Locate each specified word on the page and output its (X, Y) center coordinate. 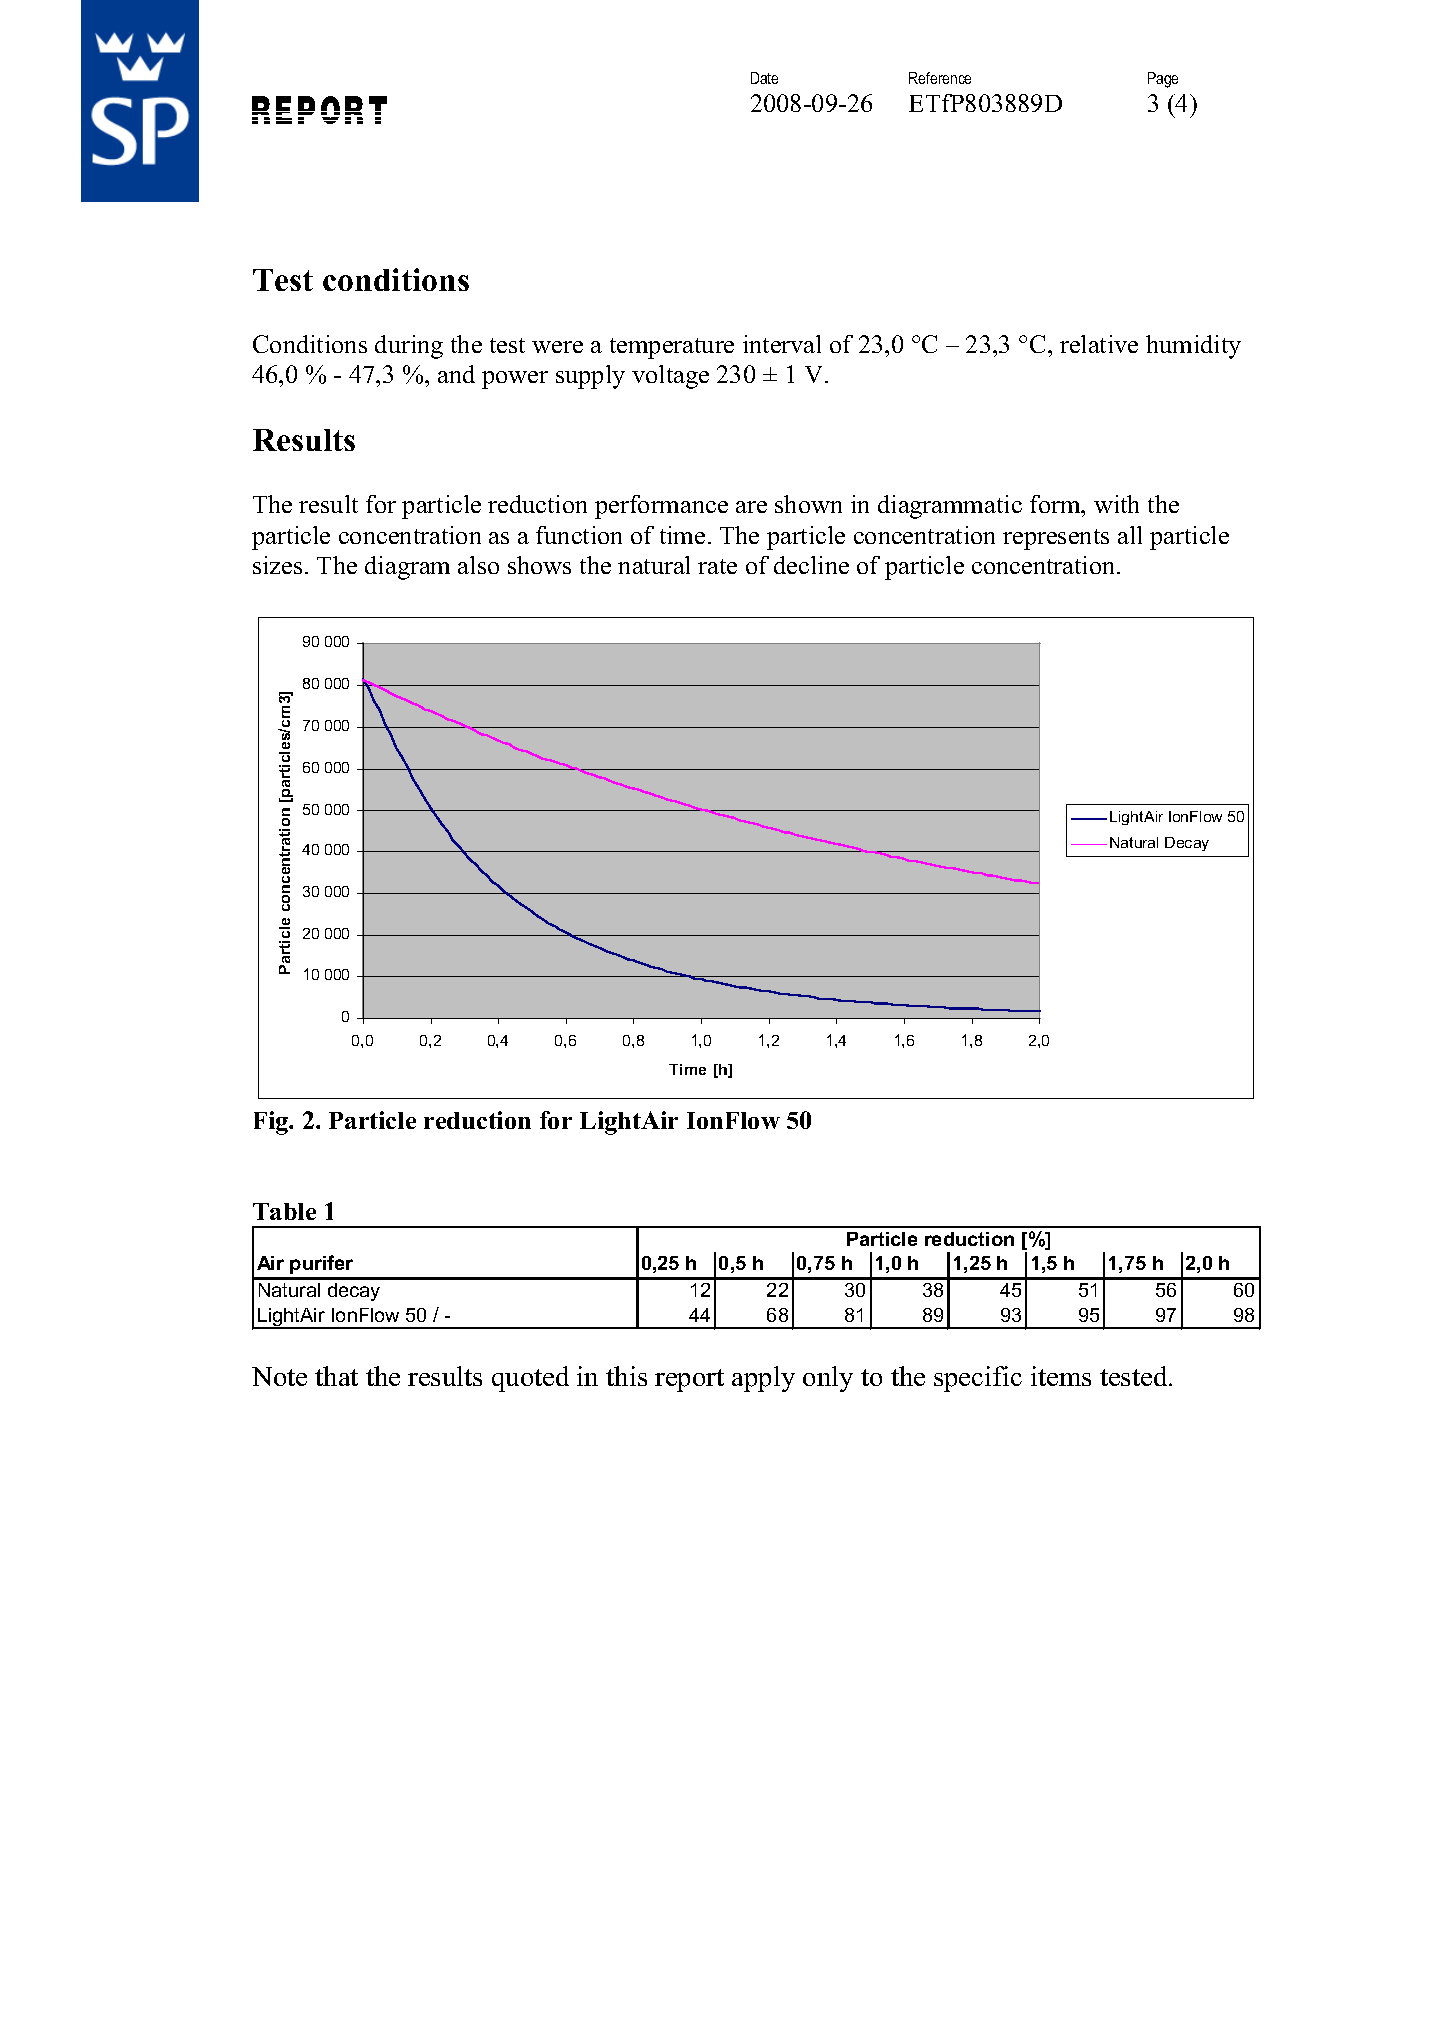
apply (763, 1379)
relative (1099, 344)
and (456, 374)
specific (978, 1379)
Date (764, 78)
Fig (272, 1123)
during (409, 347)
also (478, 565)
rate (717, 566)
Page (1163, 80)
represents (1056, 539)
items (1061, 1376)
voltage (670, 377)
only (828, 1379)
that (336, 1376)
